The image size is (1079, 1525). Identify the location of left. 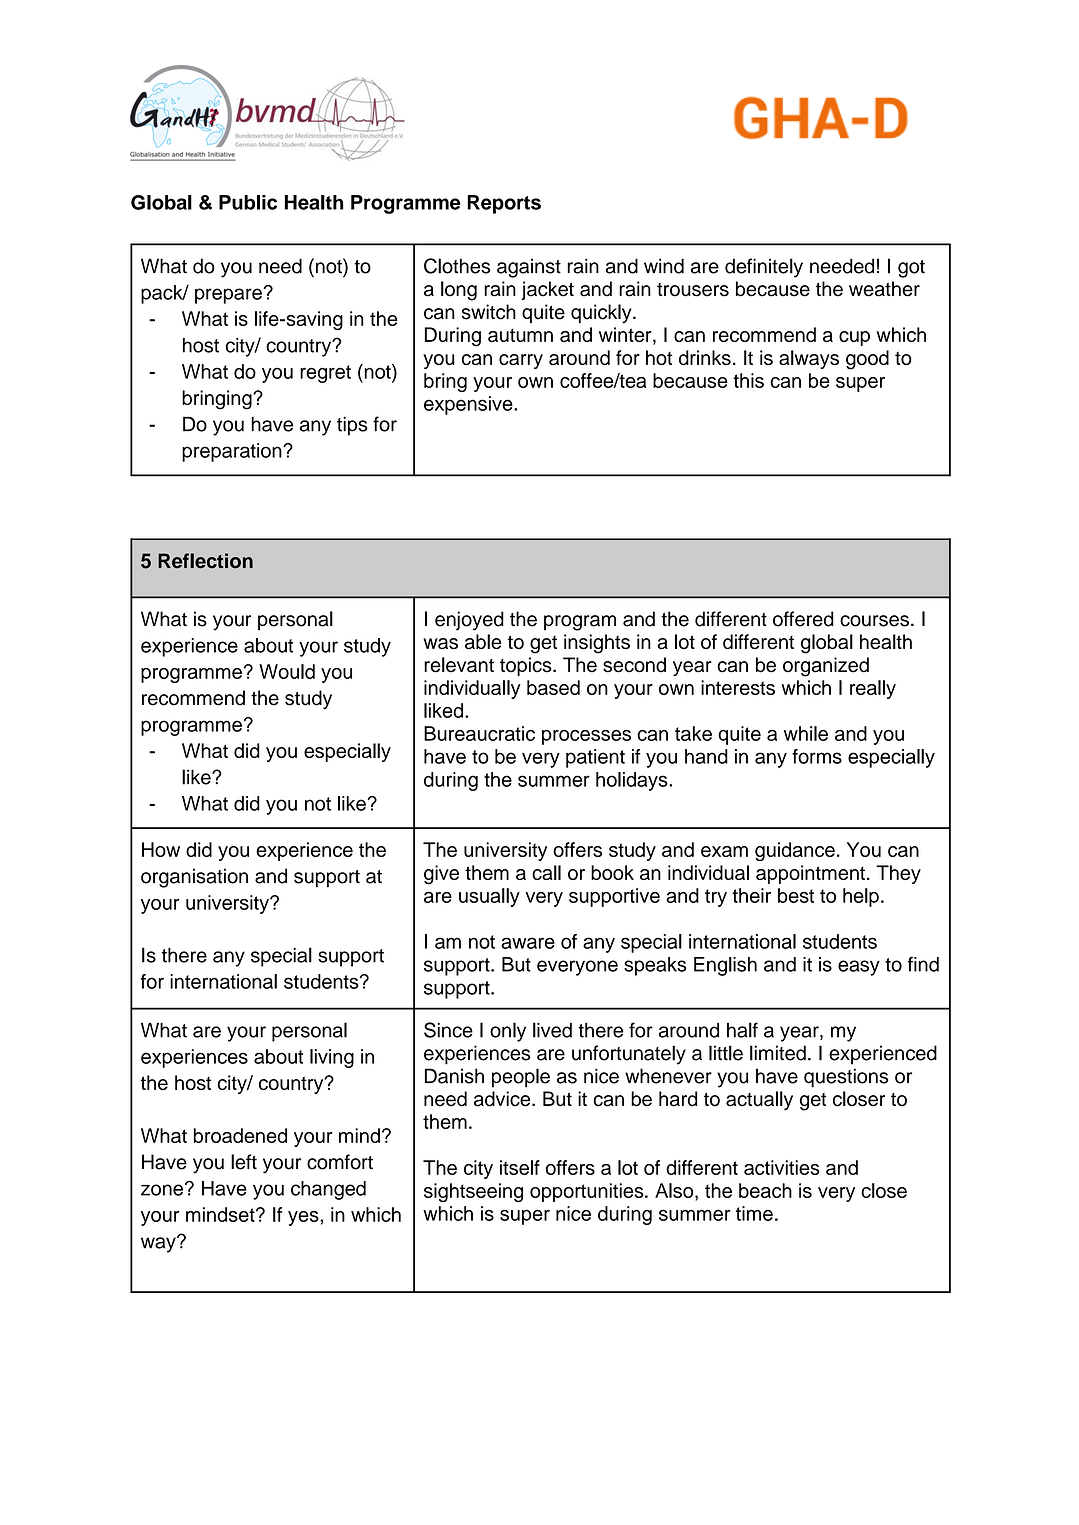
(244, 1162).
